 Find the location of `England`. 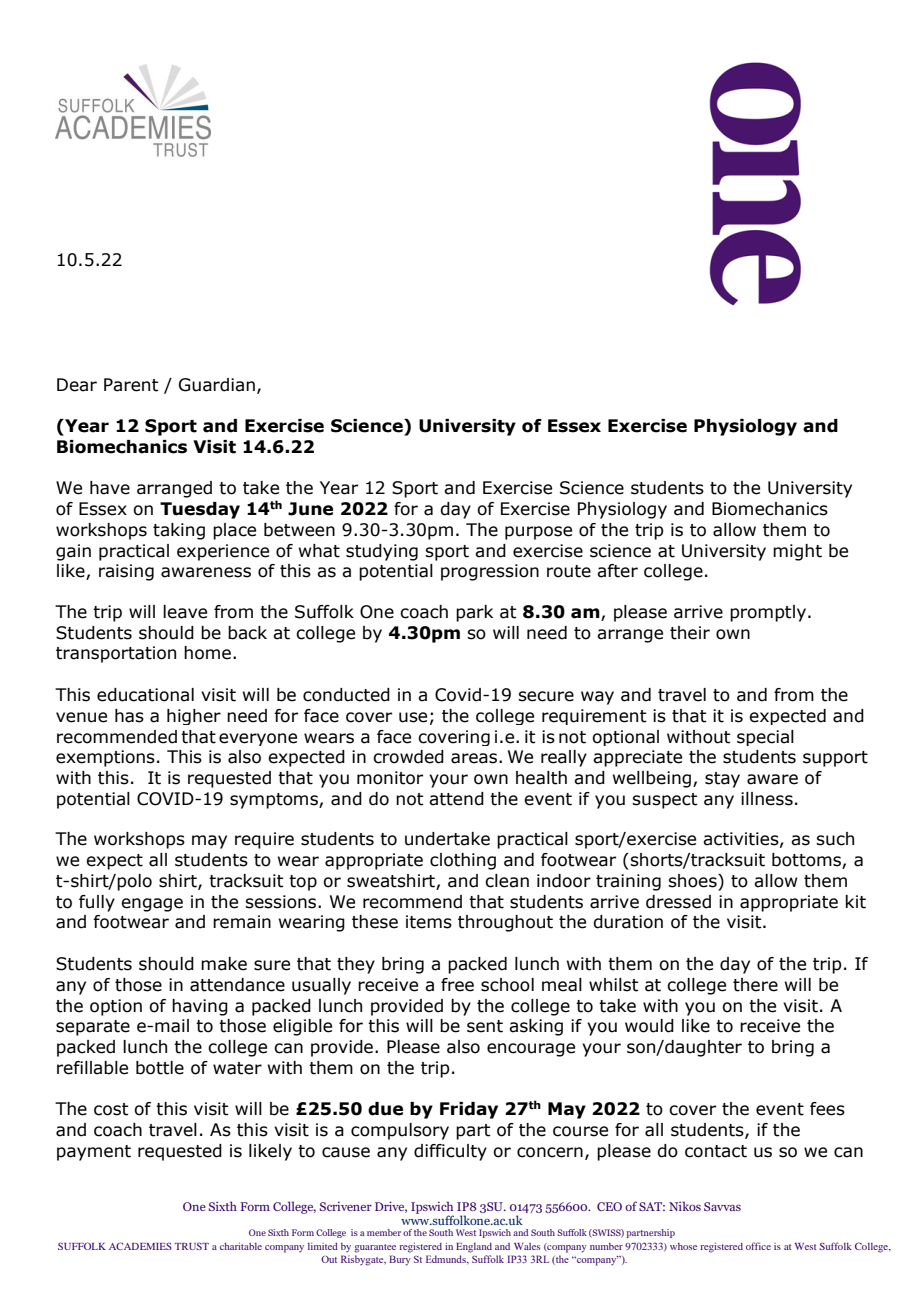

England is located at coordinates (474, 1248).
